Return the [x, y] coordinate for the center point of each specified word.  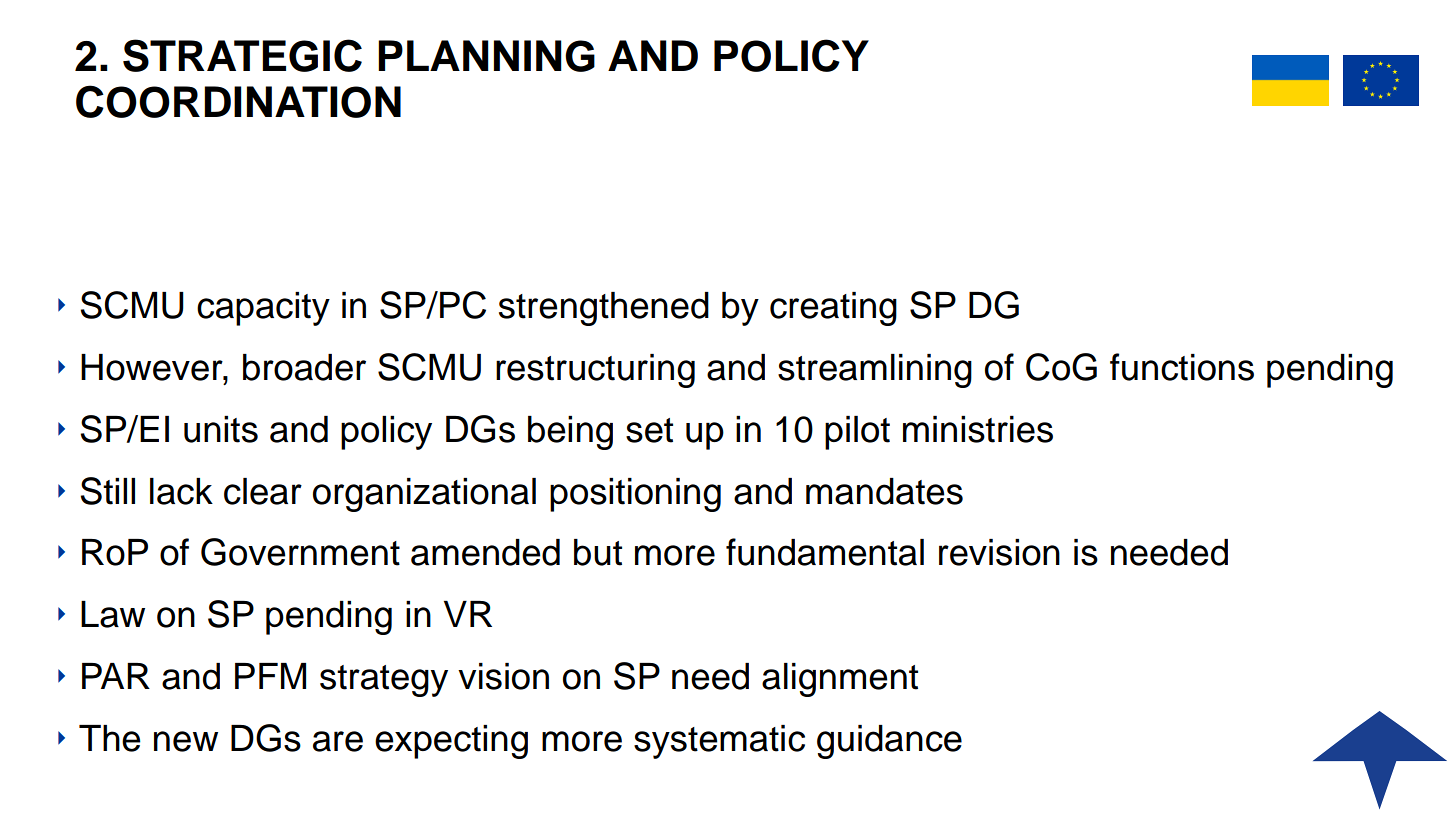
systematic [719, 742]
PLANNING [486, 56]
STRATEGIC [242, 55]
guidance [889, 742]
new [186, 741]
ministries [978, 429]
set [649, 430]
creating [833, 309]
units [221, 429]
